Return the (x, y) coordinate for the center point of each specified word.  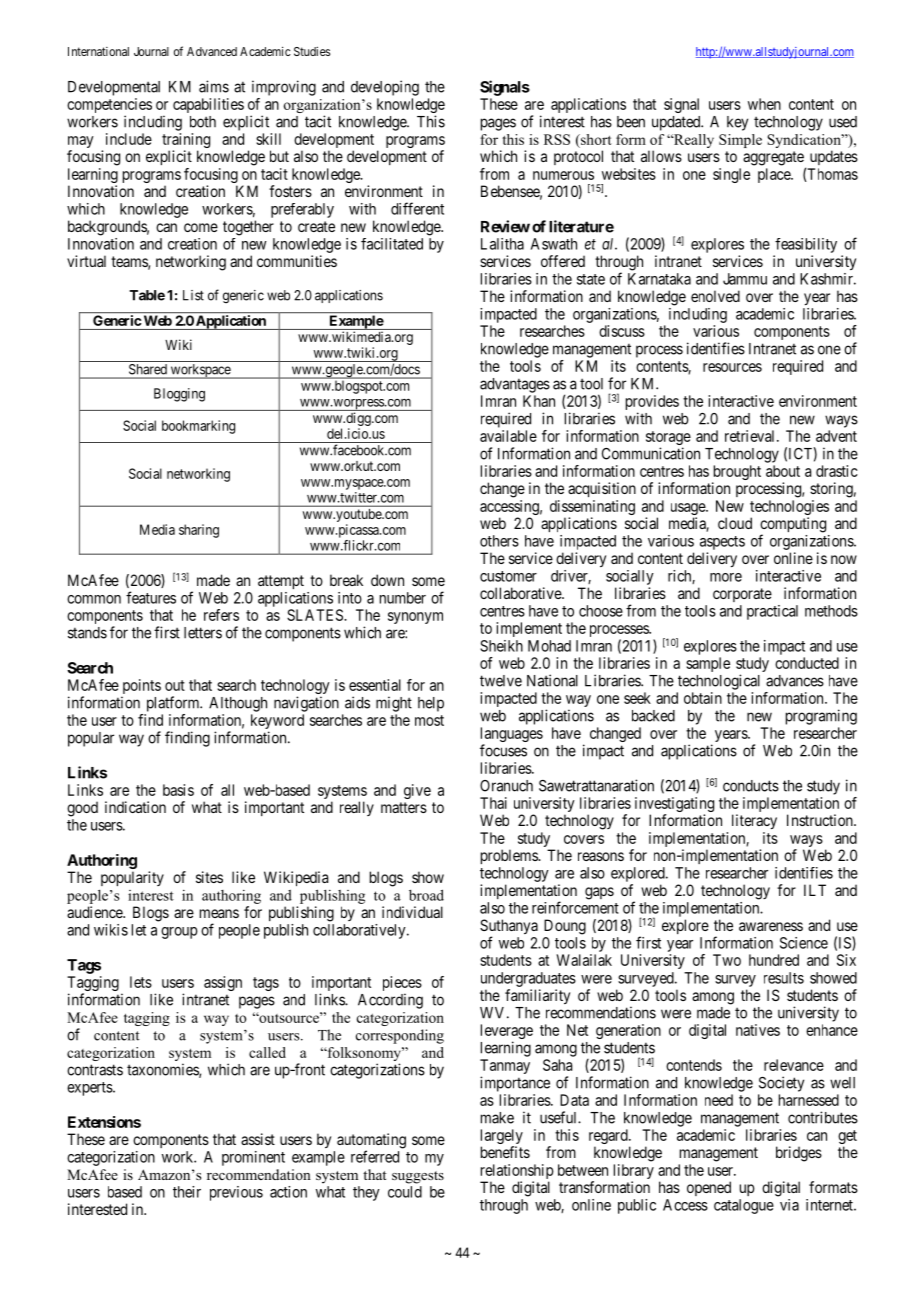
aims (214, 86)
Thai (493, 803)
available (508, 436)
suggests (418, 1177)
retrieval (751, 436)
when (764, 104)
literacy (754, 821)
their (187, 1192)
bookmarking (198, 427)
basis (178, 790)
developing (385, 88)
